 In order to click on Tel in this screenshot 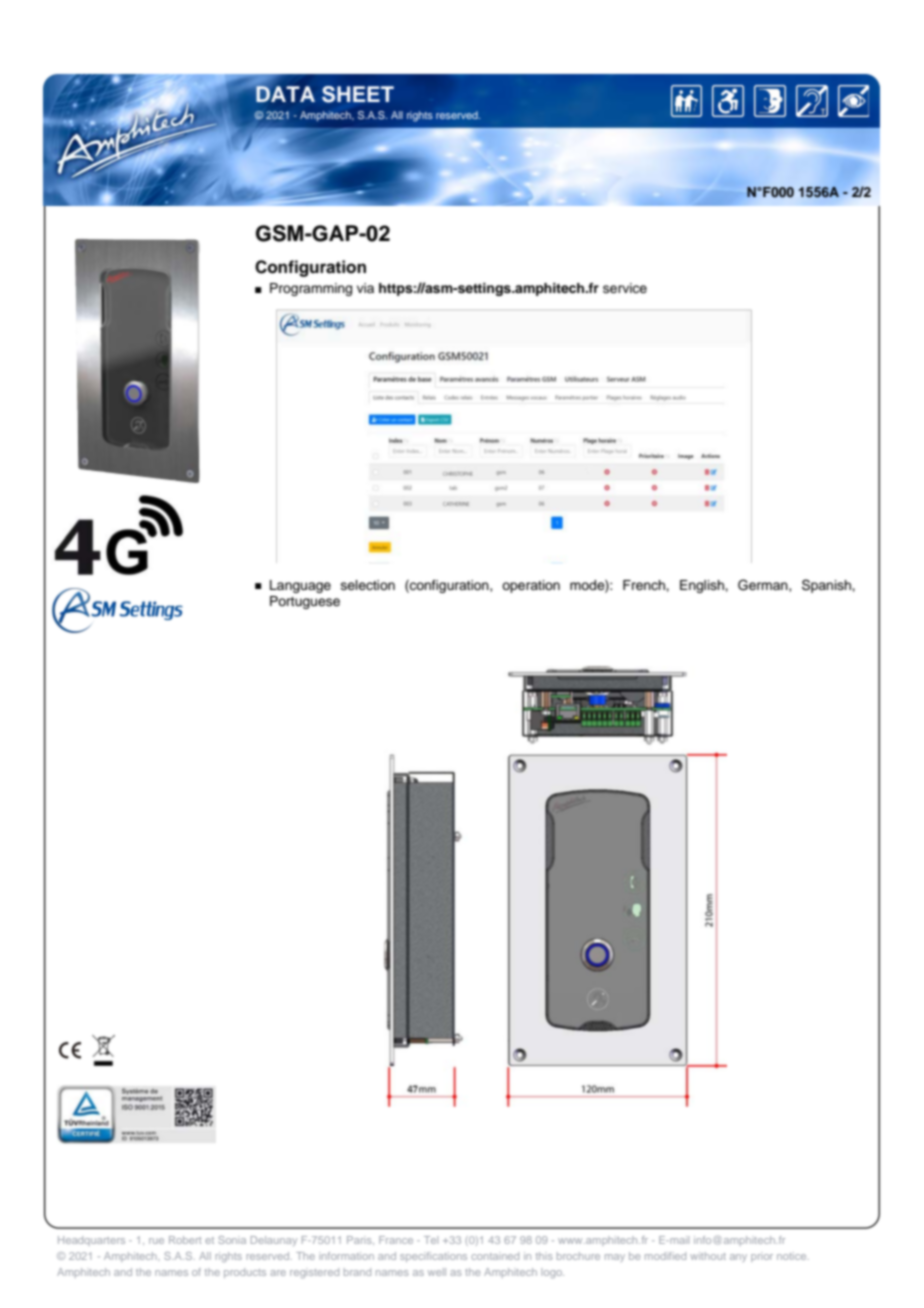, I will do `click(431, 1240)`.
